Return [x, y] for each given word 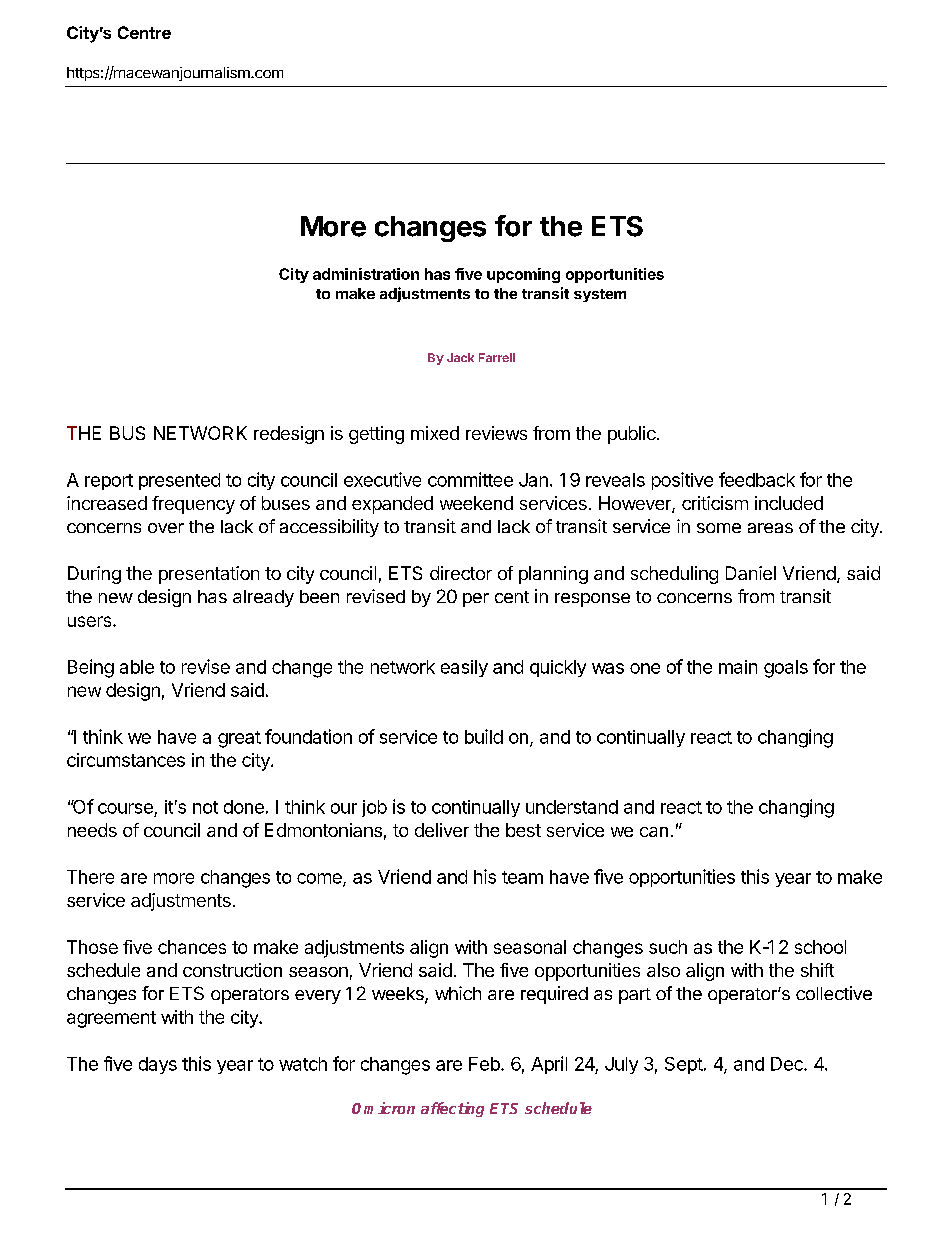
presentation [209, 575]
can [654, 832]
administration [366, 274]
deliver [442, 830]
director [461, 573]
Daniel [751, 573]
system [600, 295]
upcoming [523, 275]
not [205, 807]
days [158, 1065]
